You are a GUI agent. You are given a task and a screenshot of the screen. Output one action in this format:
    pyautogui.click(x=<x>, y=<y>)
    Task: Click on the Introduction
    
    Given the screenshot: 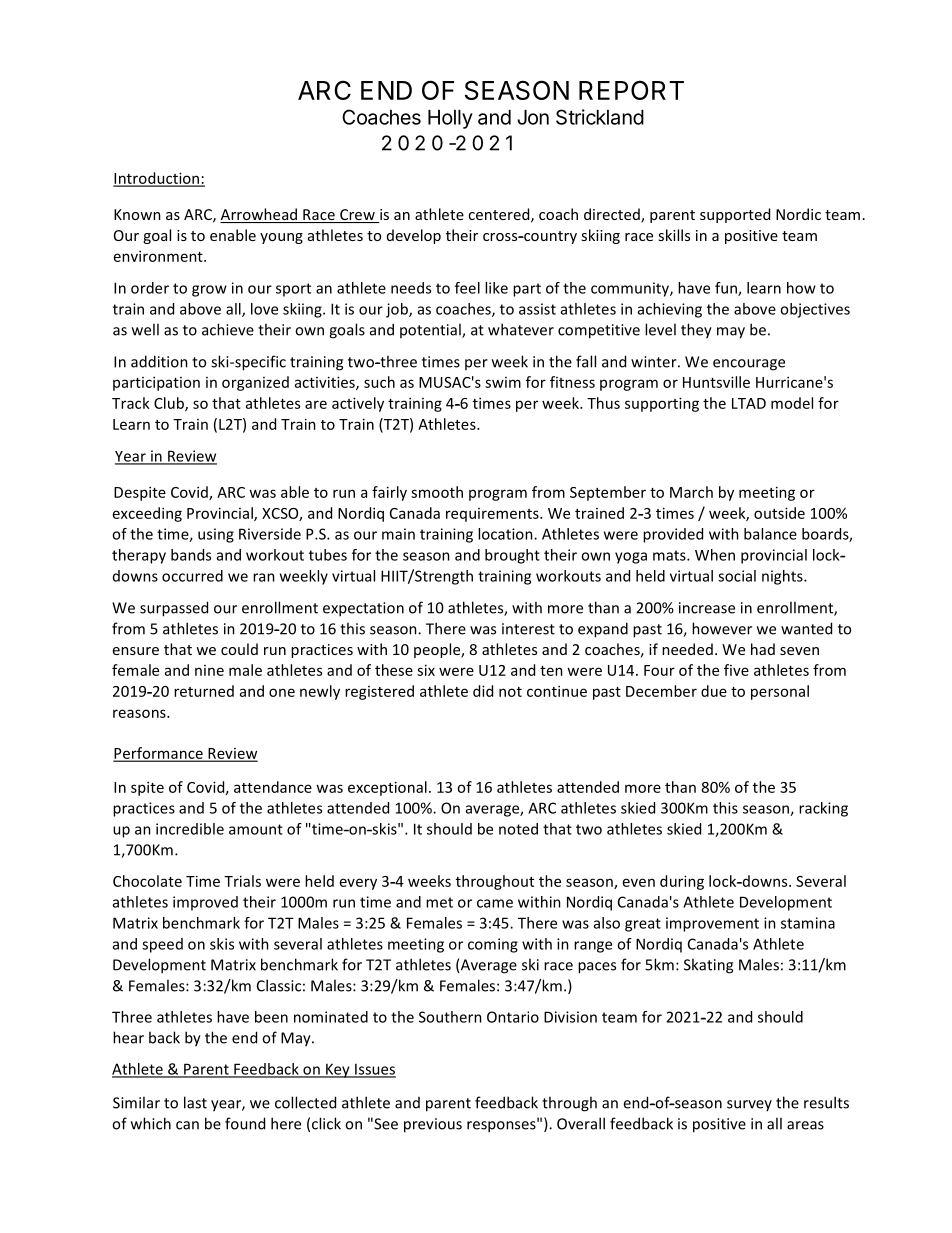 What is the action you would take?
    pyautogui.click(x=157, y=179)
